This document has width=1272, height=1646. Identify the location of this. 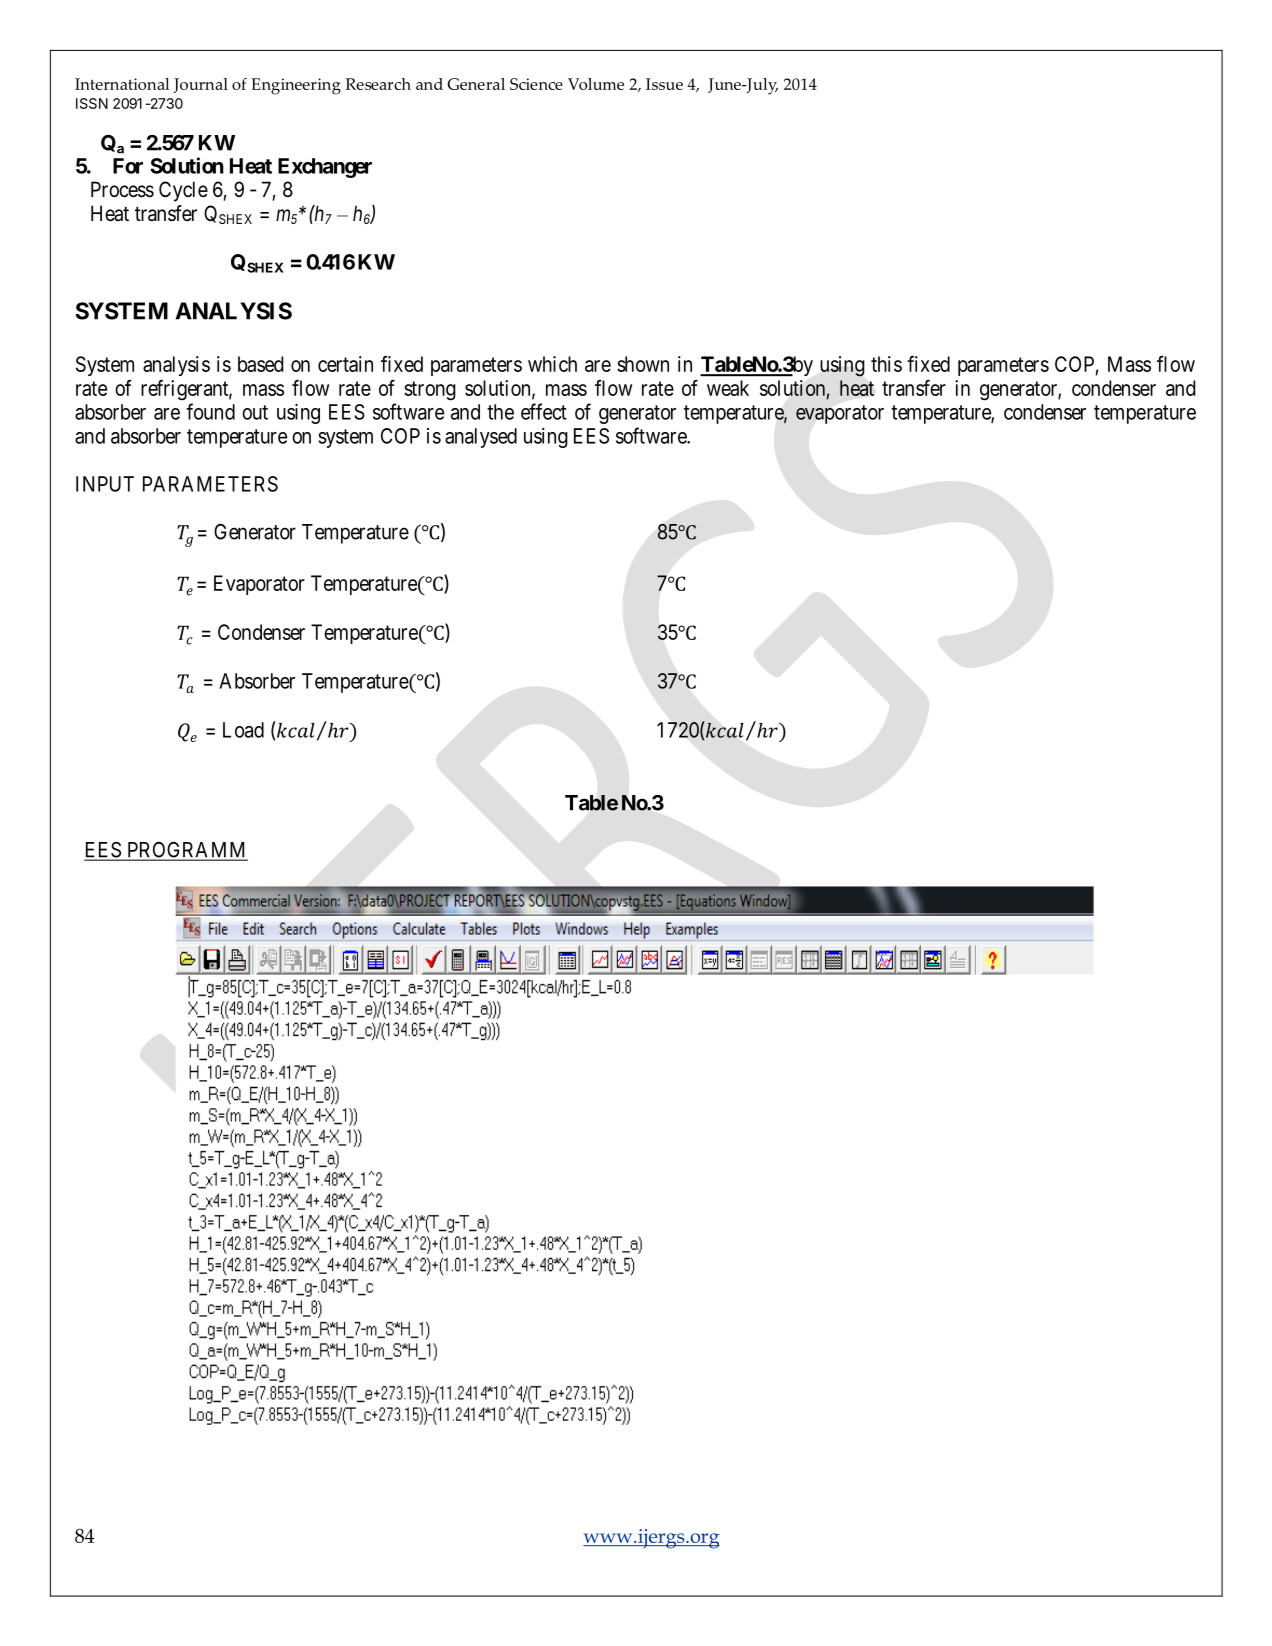
(886, 364).
